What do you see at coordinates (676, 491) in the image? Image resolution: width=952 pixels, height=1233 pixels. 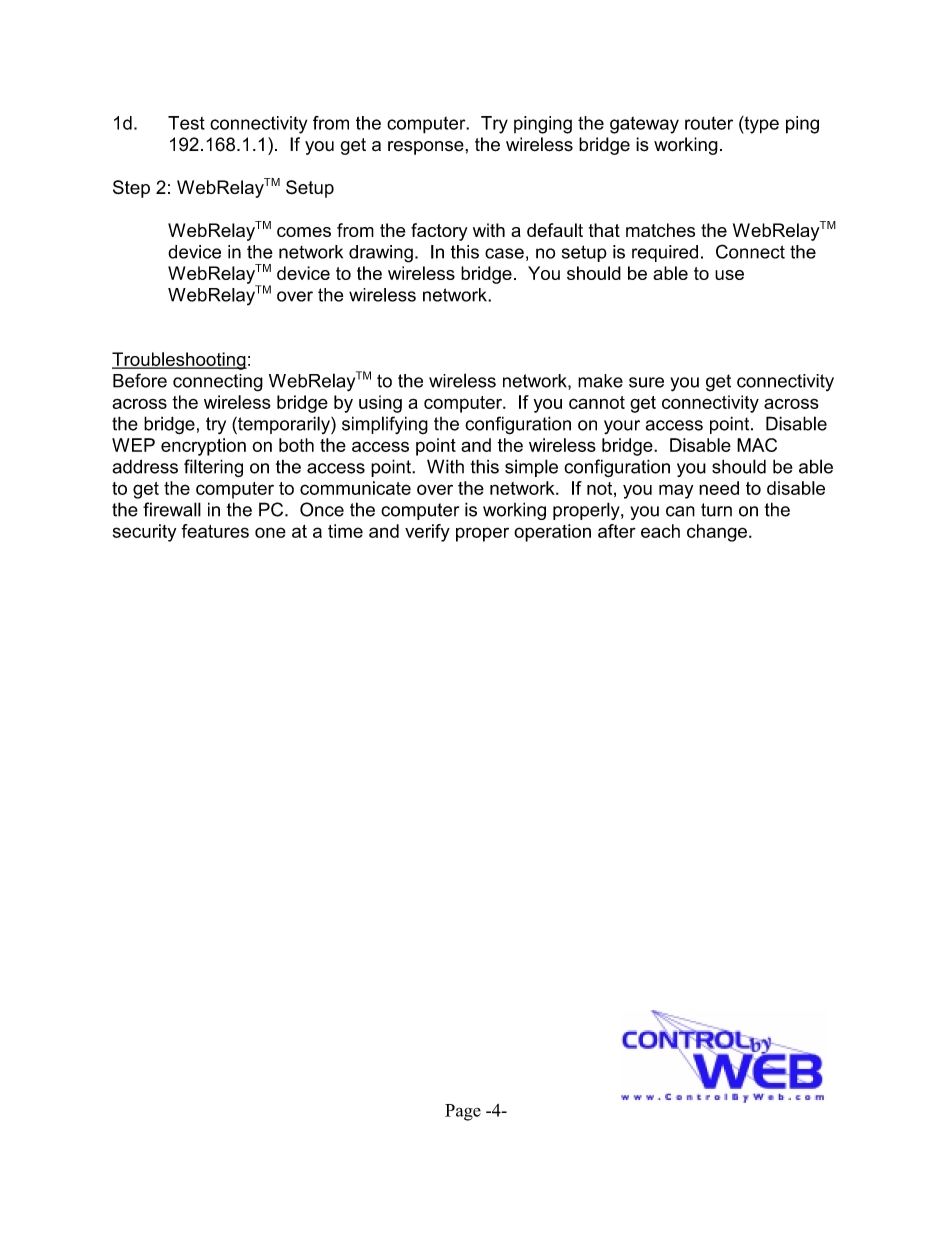 I see `may` at bounding box center [676, 491].
